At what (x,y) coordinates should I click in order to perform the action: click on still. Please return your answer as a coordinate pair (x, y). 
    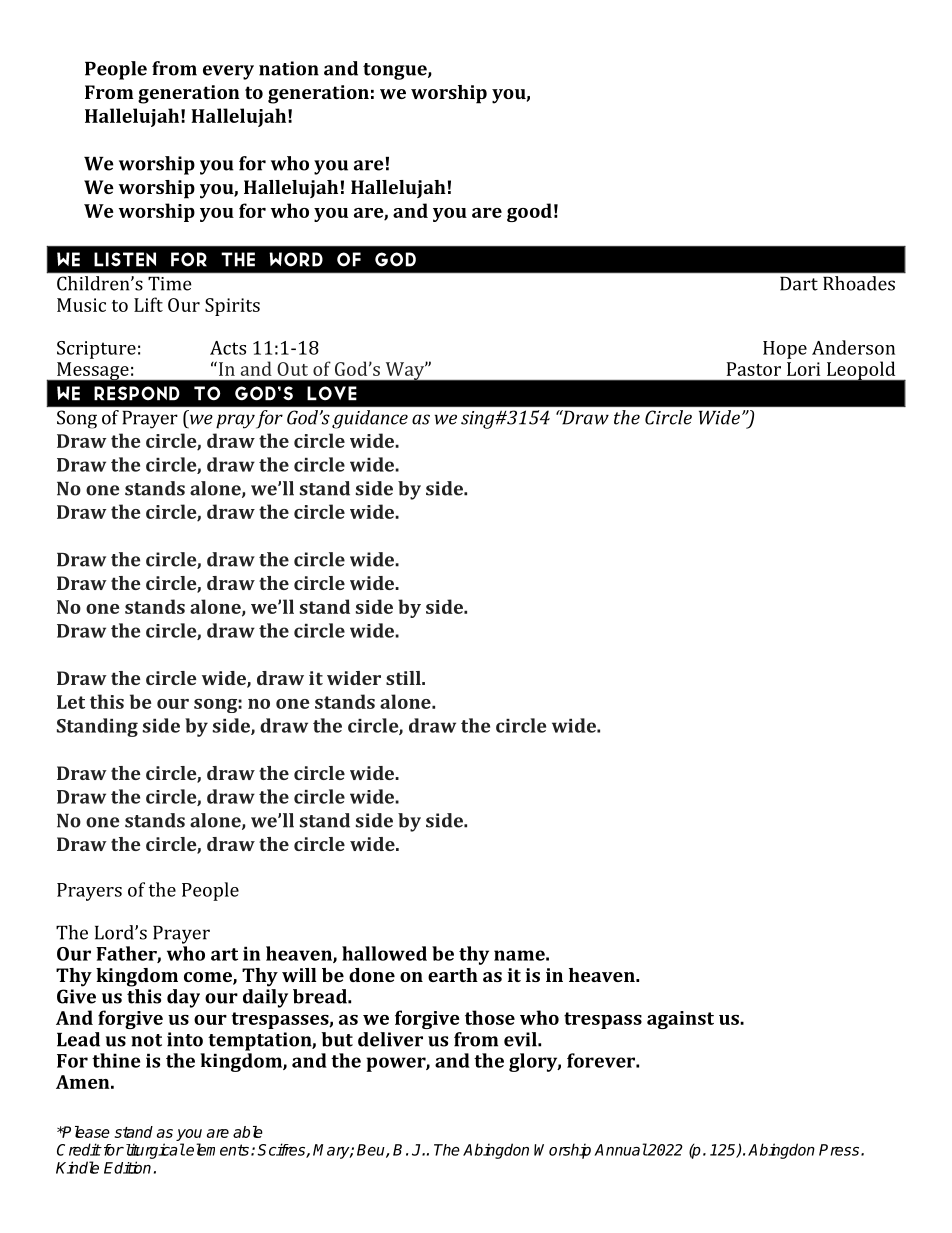
    Looking at the image, I should click on (404, 678).
